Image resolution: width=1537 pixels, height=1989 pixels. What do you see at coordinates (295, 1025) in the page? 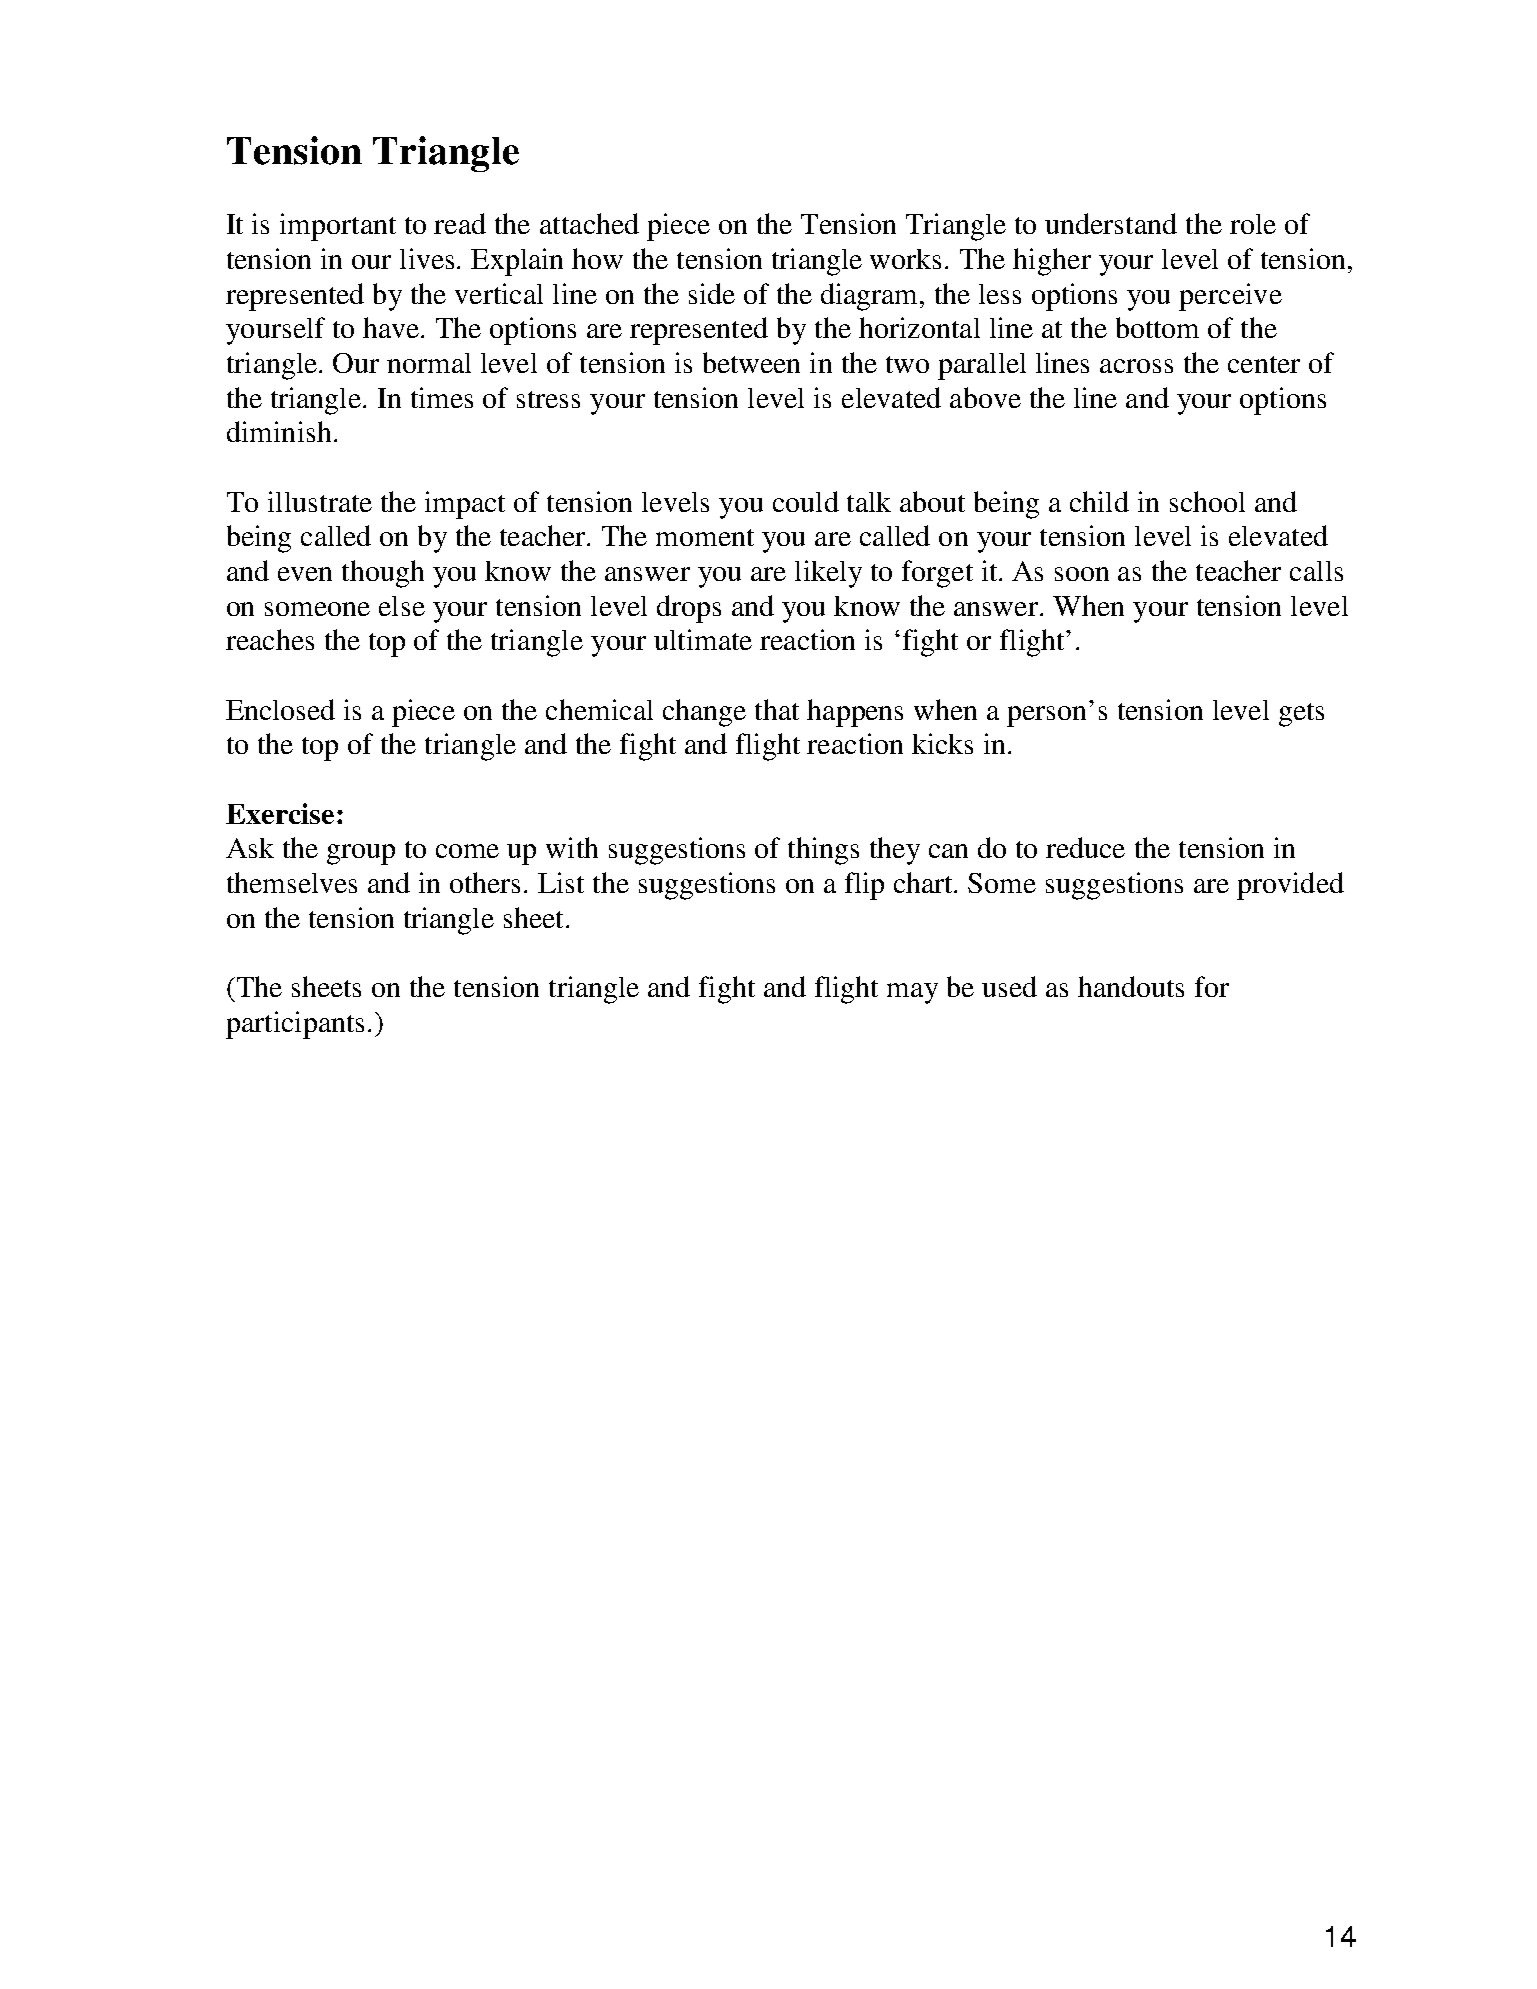
I see `participants` at bounding box center [295, 1025].
